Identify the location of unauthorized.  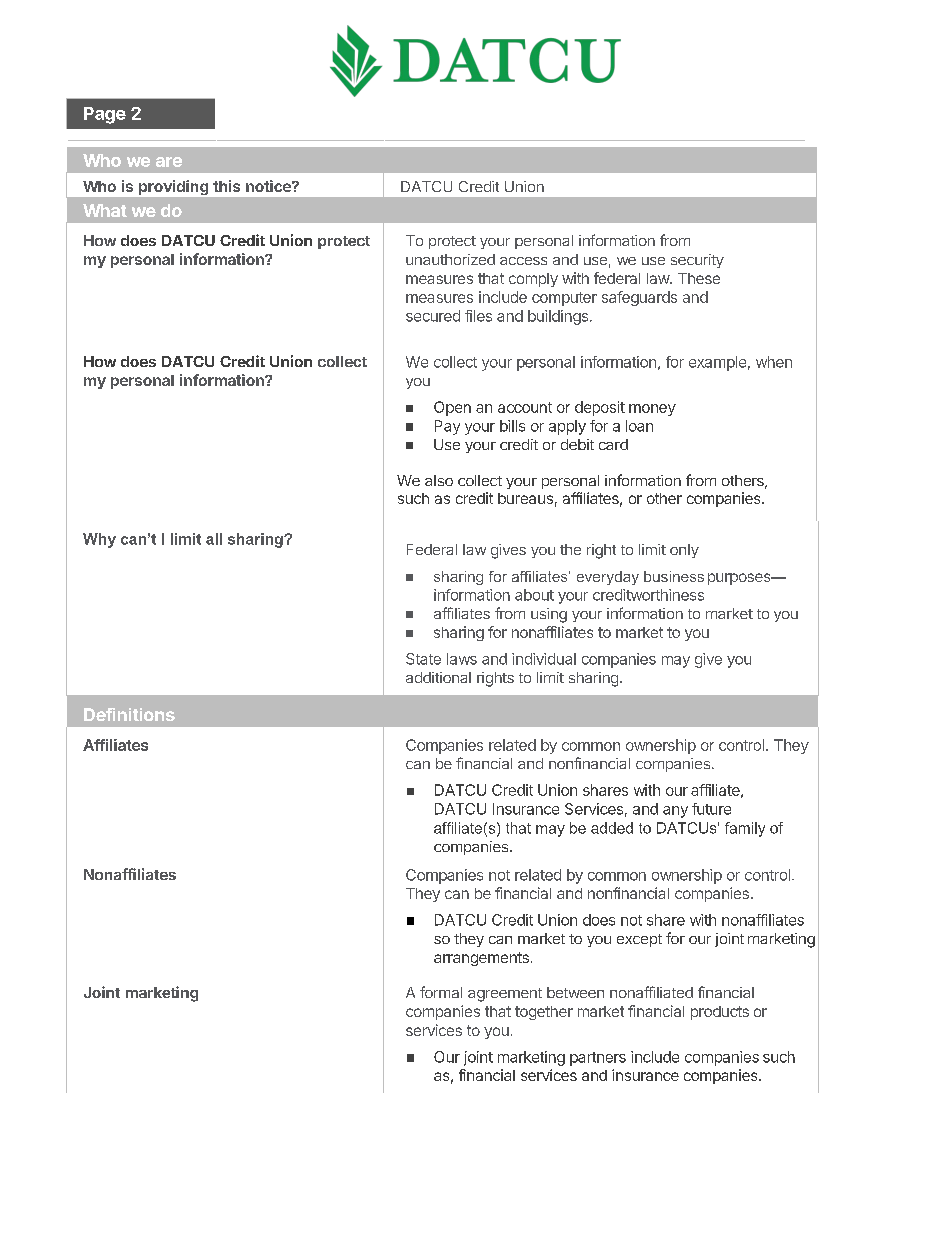
(450, 259).
